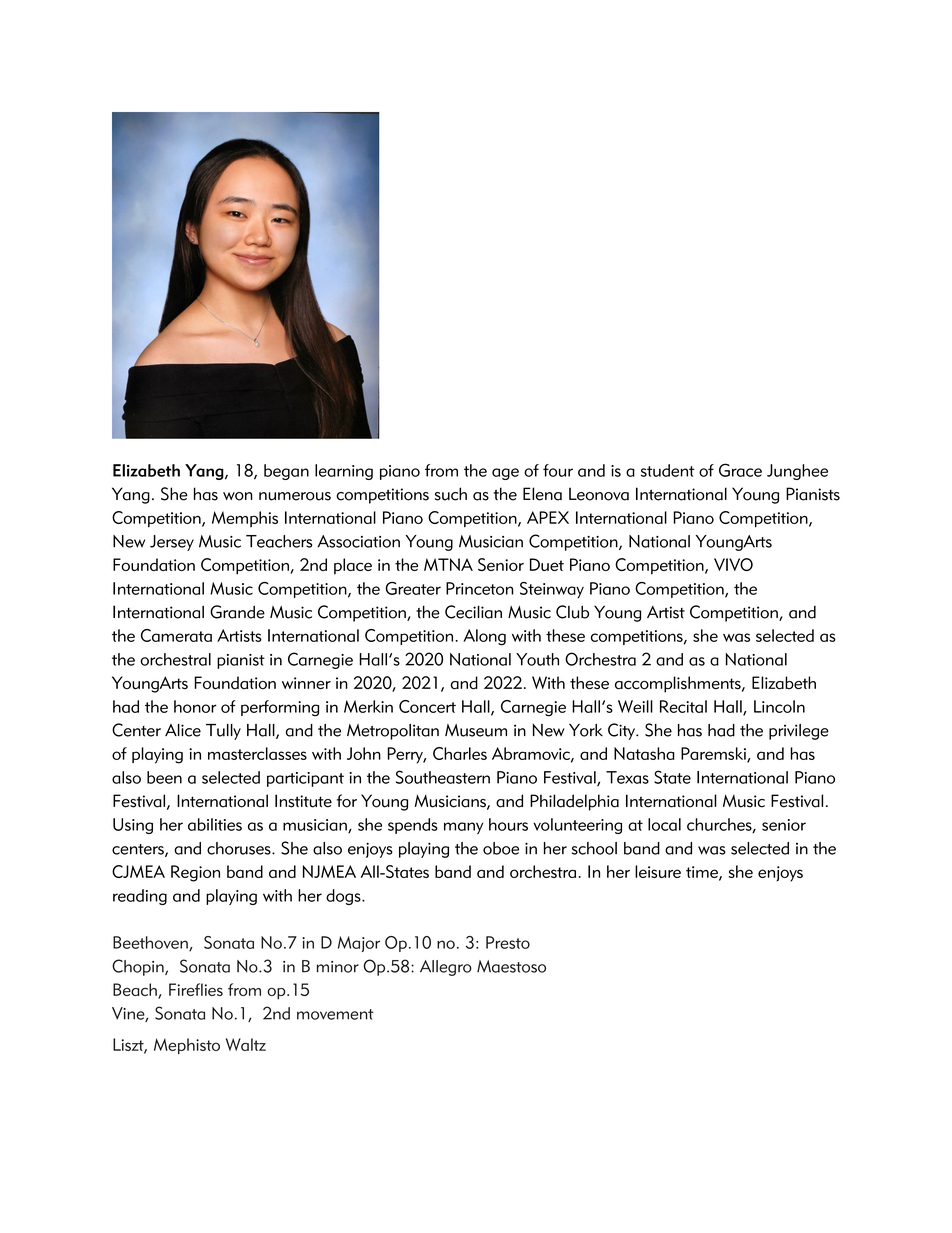  Describe the element at coordinates (484, 637) in the screenshot. I see `Along` at that location.
